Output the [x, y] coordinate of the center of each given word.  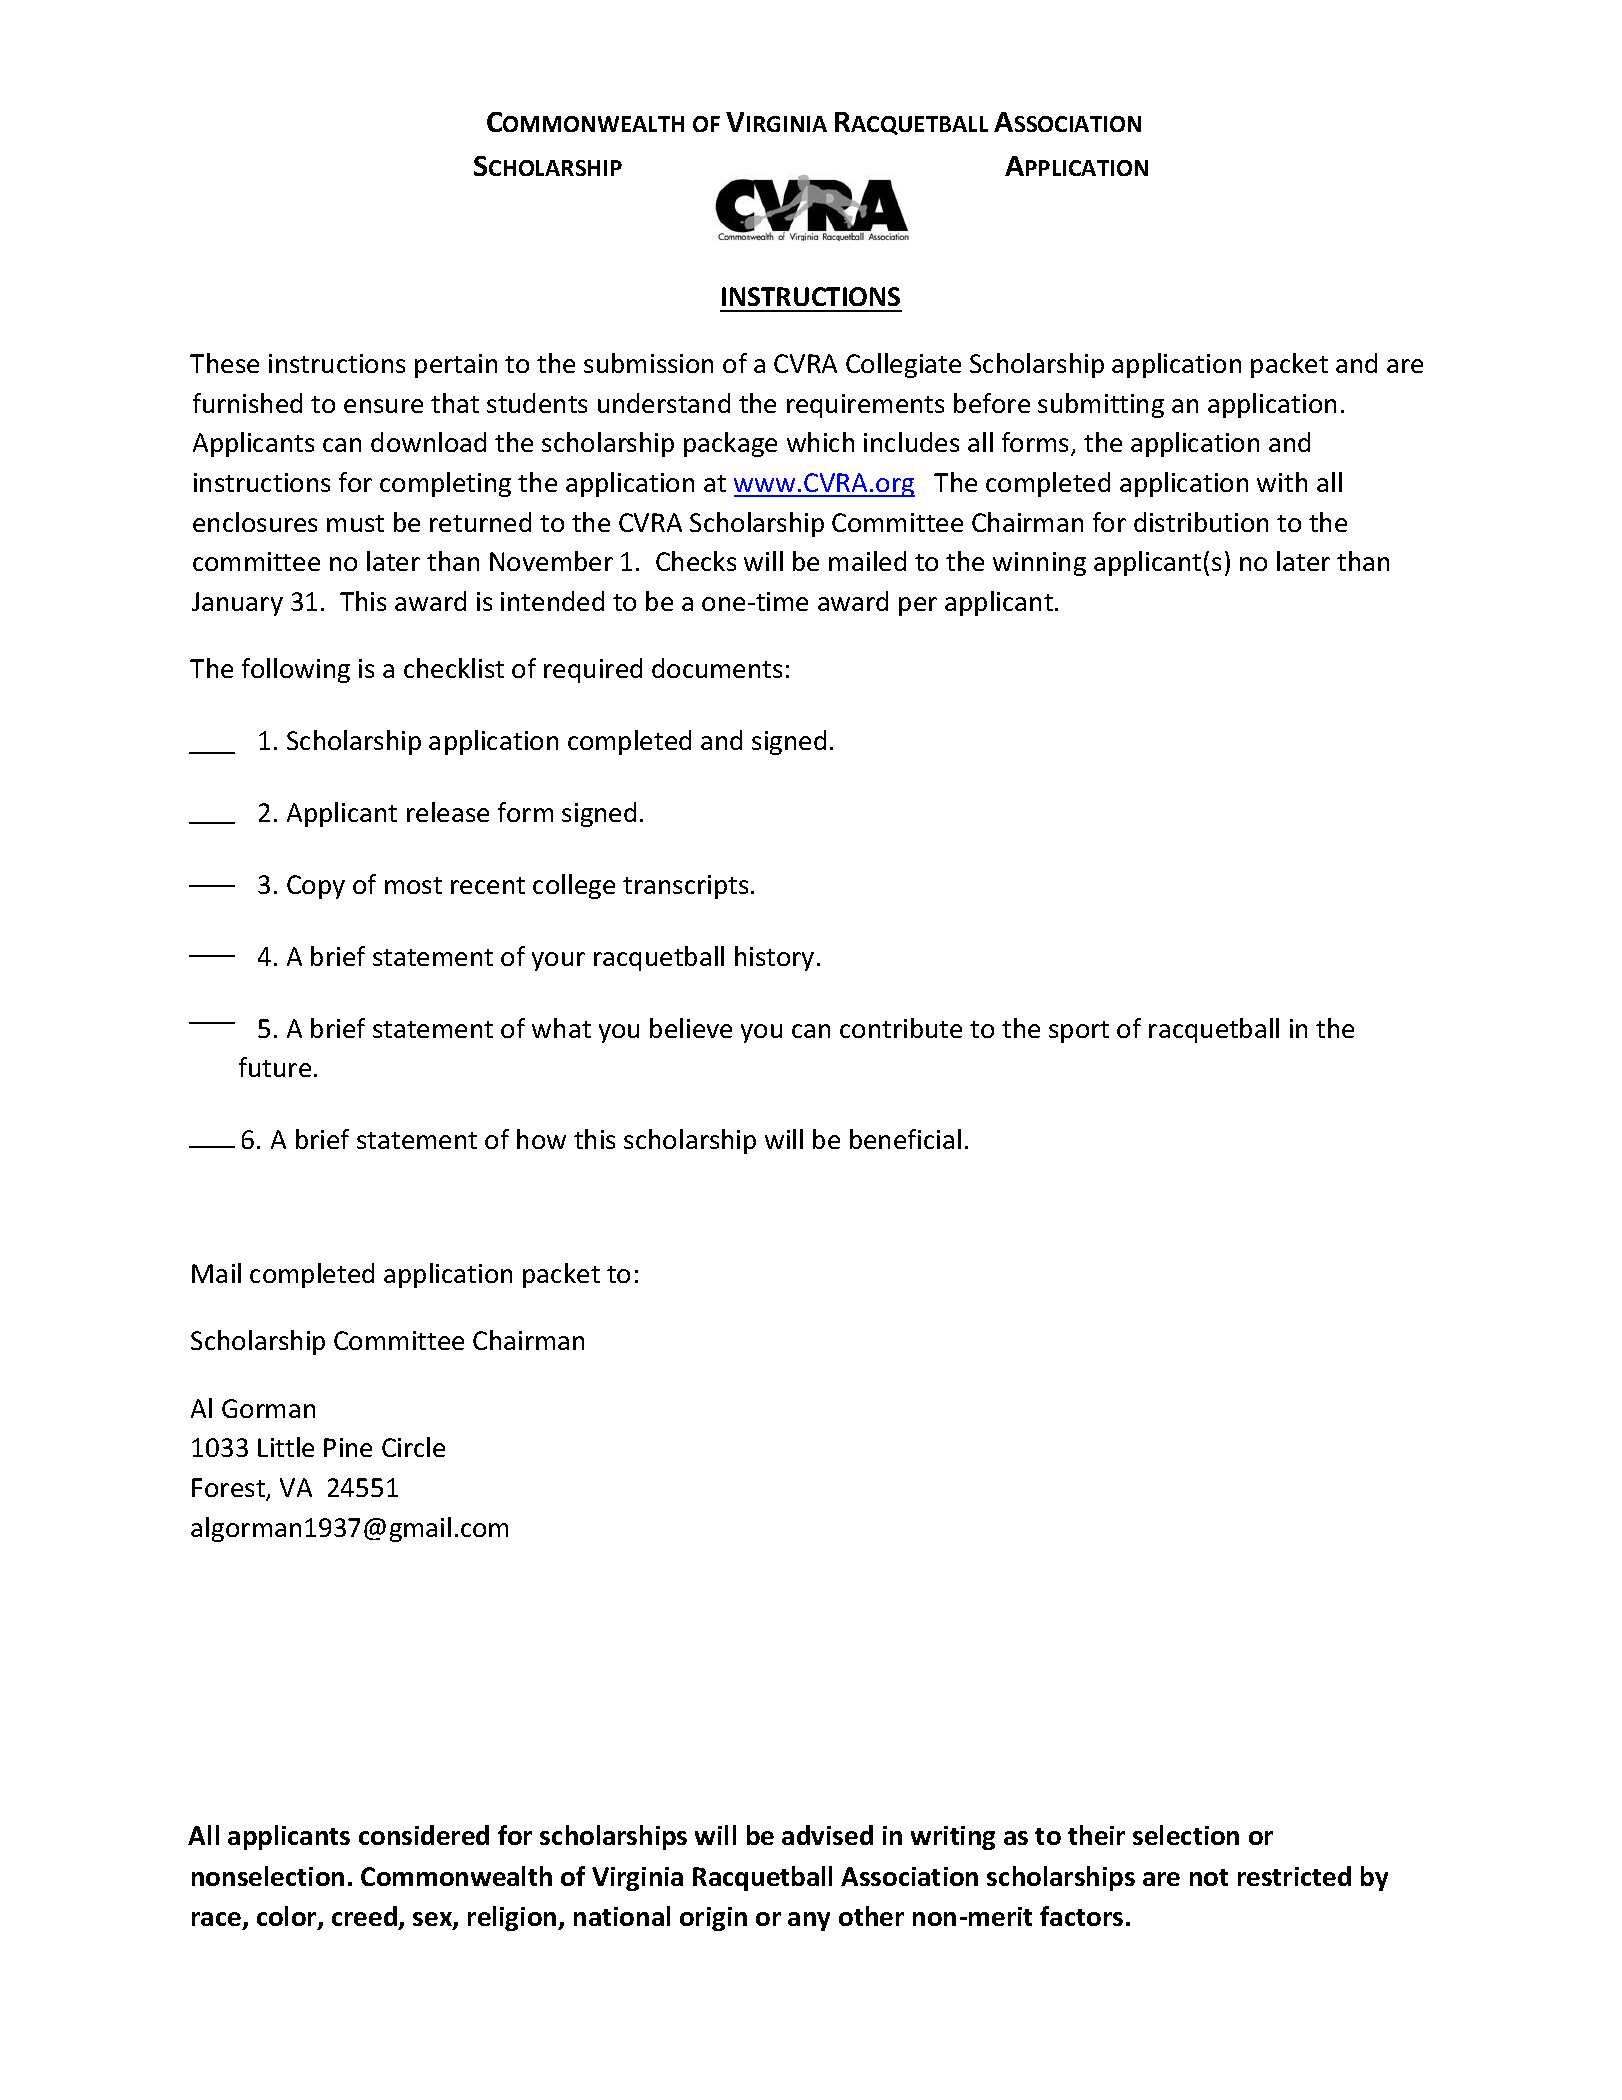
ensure [383, 406]
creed [366, 1918]
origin [713, 1919]
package [730, 444]
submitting [1101, 405]
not [1209, 1877]
